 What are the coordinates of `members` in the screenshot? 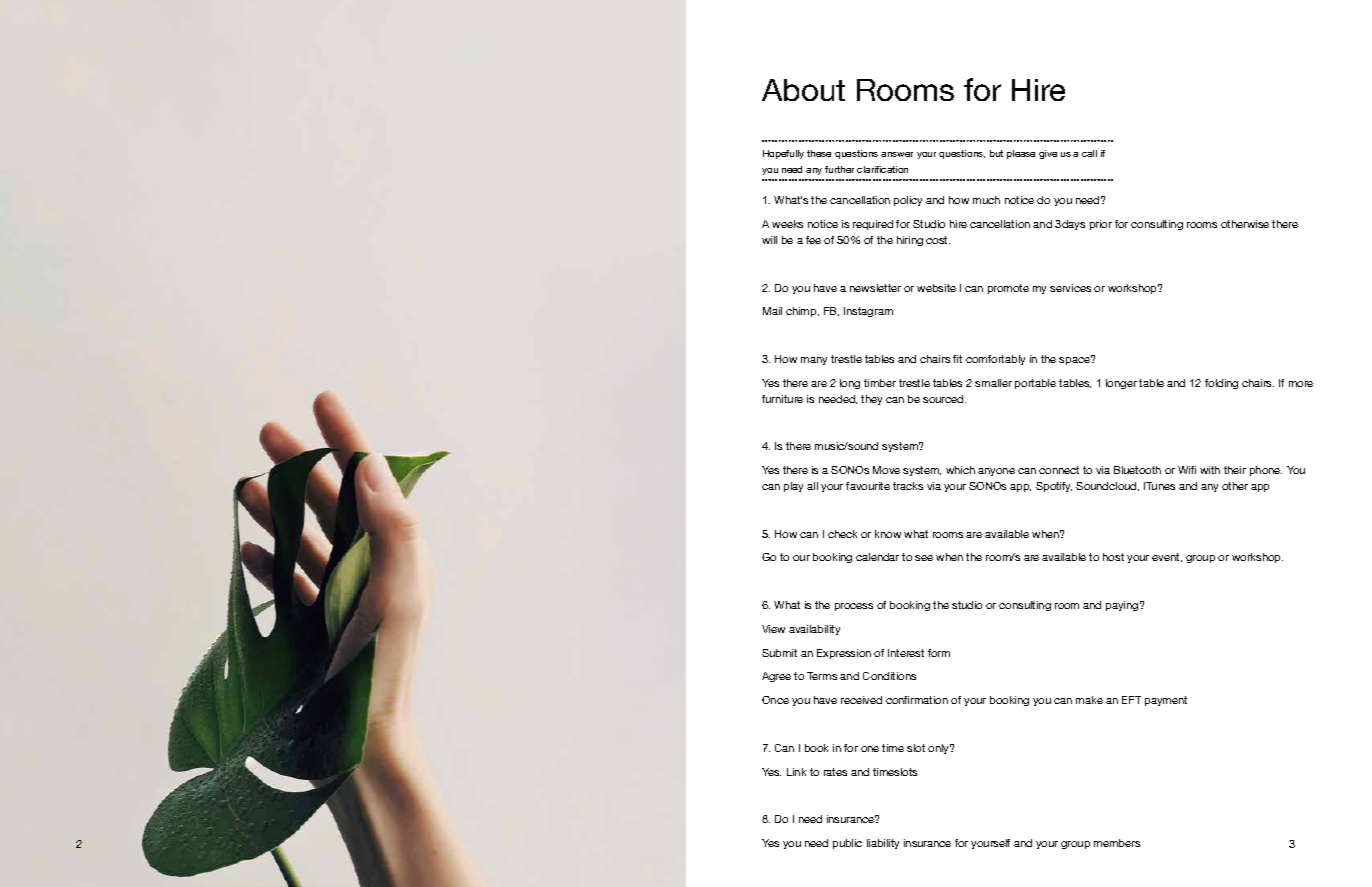 It's located at (1117, 843).
